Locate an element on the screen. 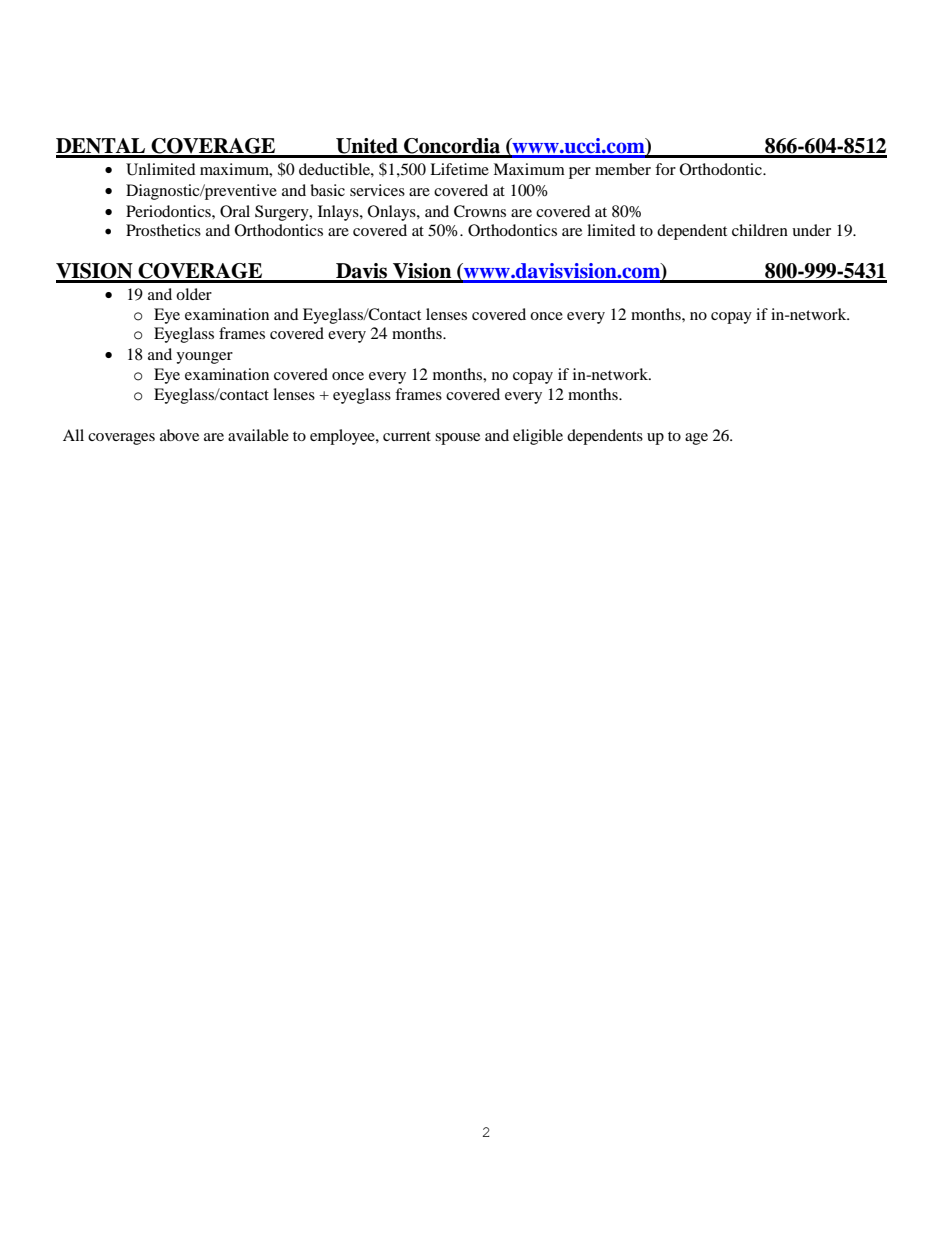  for is located at coordinates (665, 169).
